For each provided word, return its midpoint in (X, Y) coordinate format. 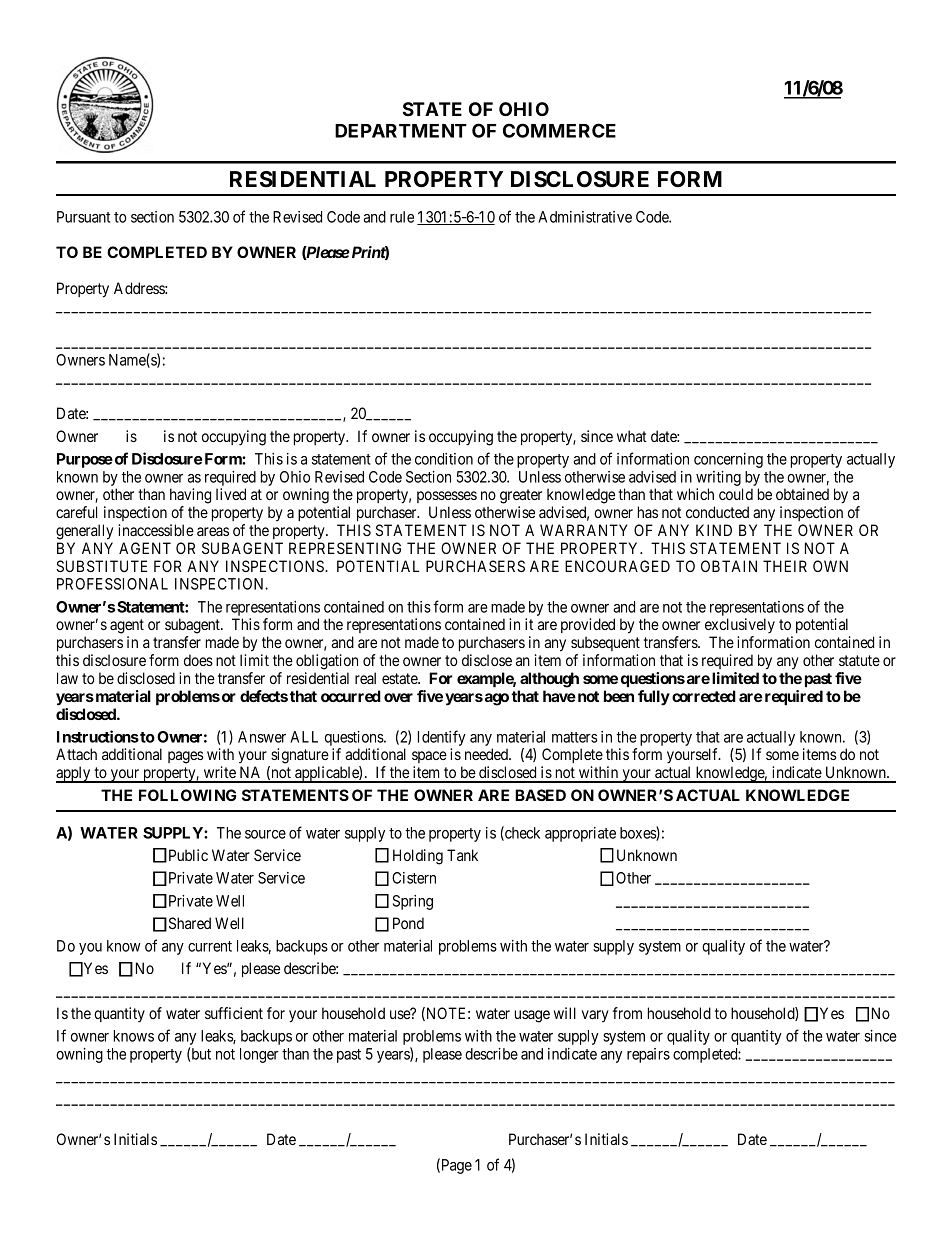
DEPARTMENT (401, 131)
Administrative (585, 217)
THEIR (785, 566)
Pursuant (83, 217)
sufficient (234, 1013)
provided (588, 625)
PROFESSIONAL (112, 584)
